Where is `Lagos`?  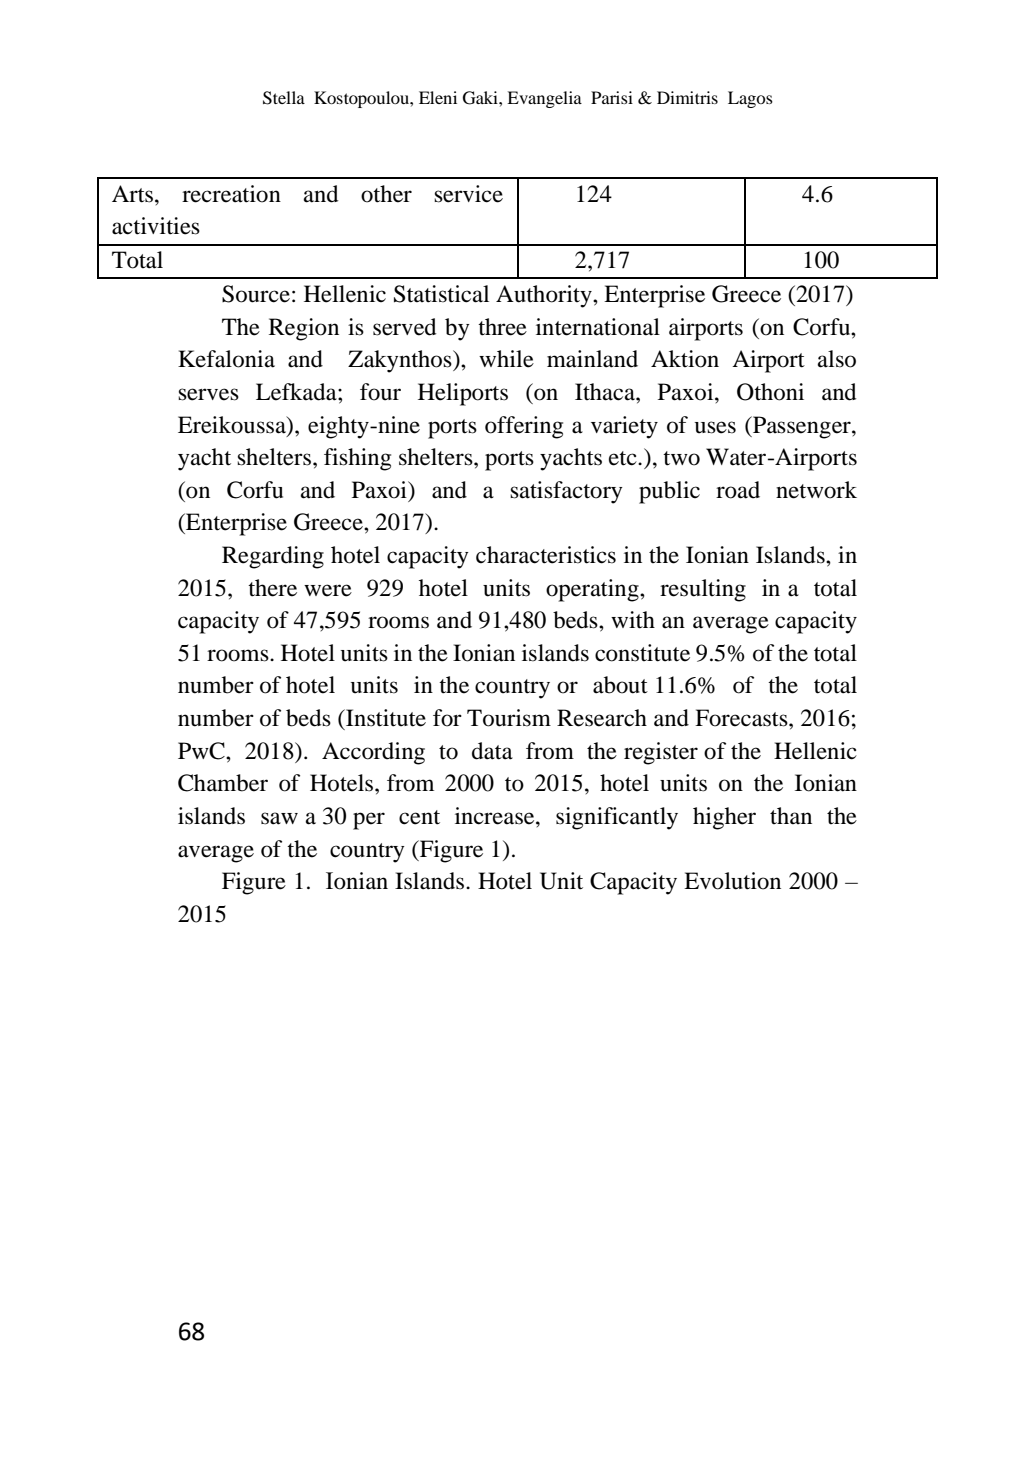 Lagos is located at coordinates (750, 99).
